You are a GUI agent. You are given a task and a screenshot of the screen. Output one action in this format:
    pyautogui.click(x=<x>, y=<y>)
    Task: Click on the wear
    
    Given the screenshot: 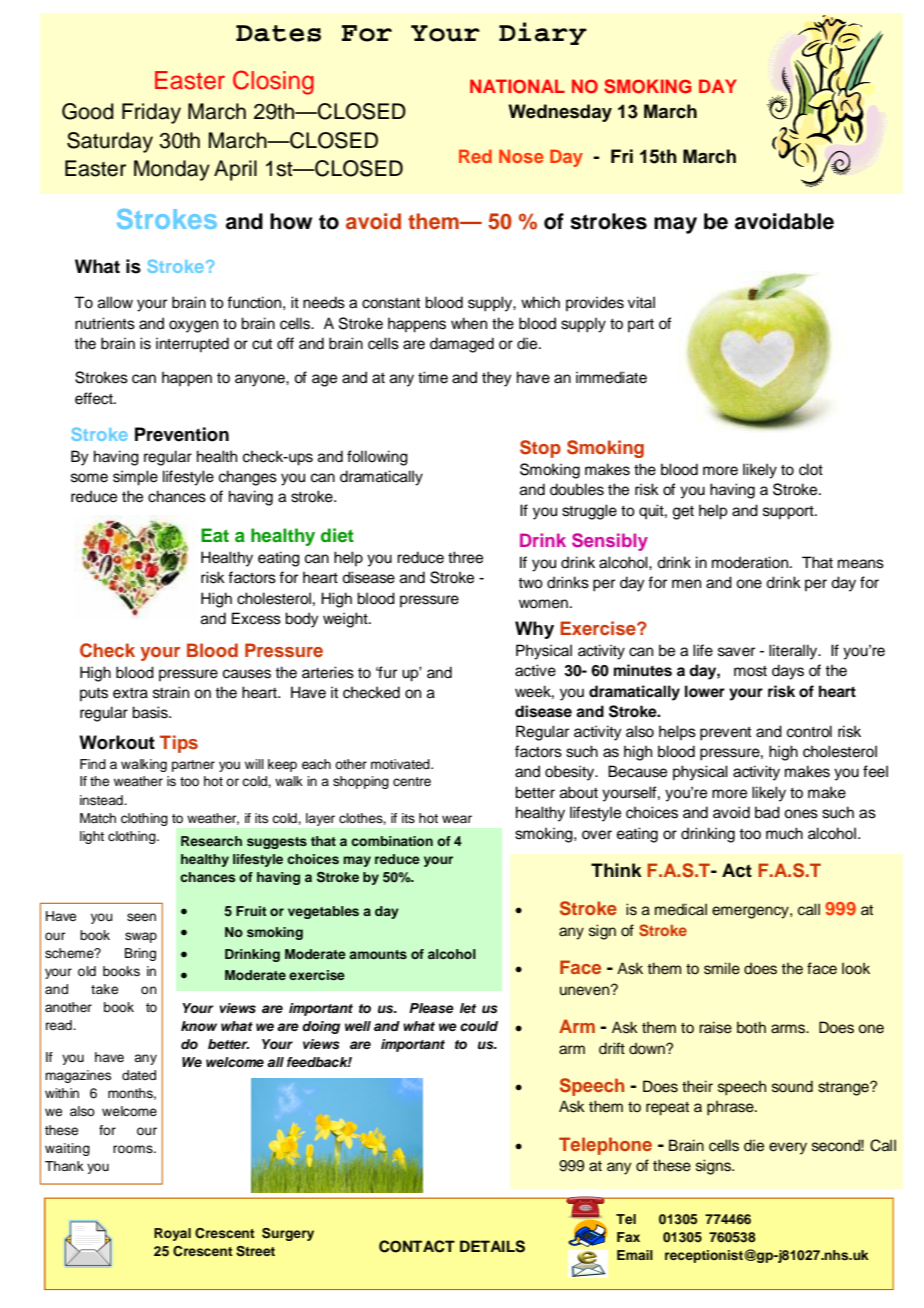 What is the action you would take?
    pyautogui.click(x=457, y=819)
